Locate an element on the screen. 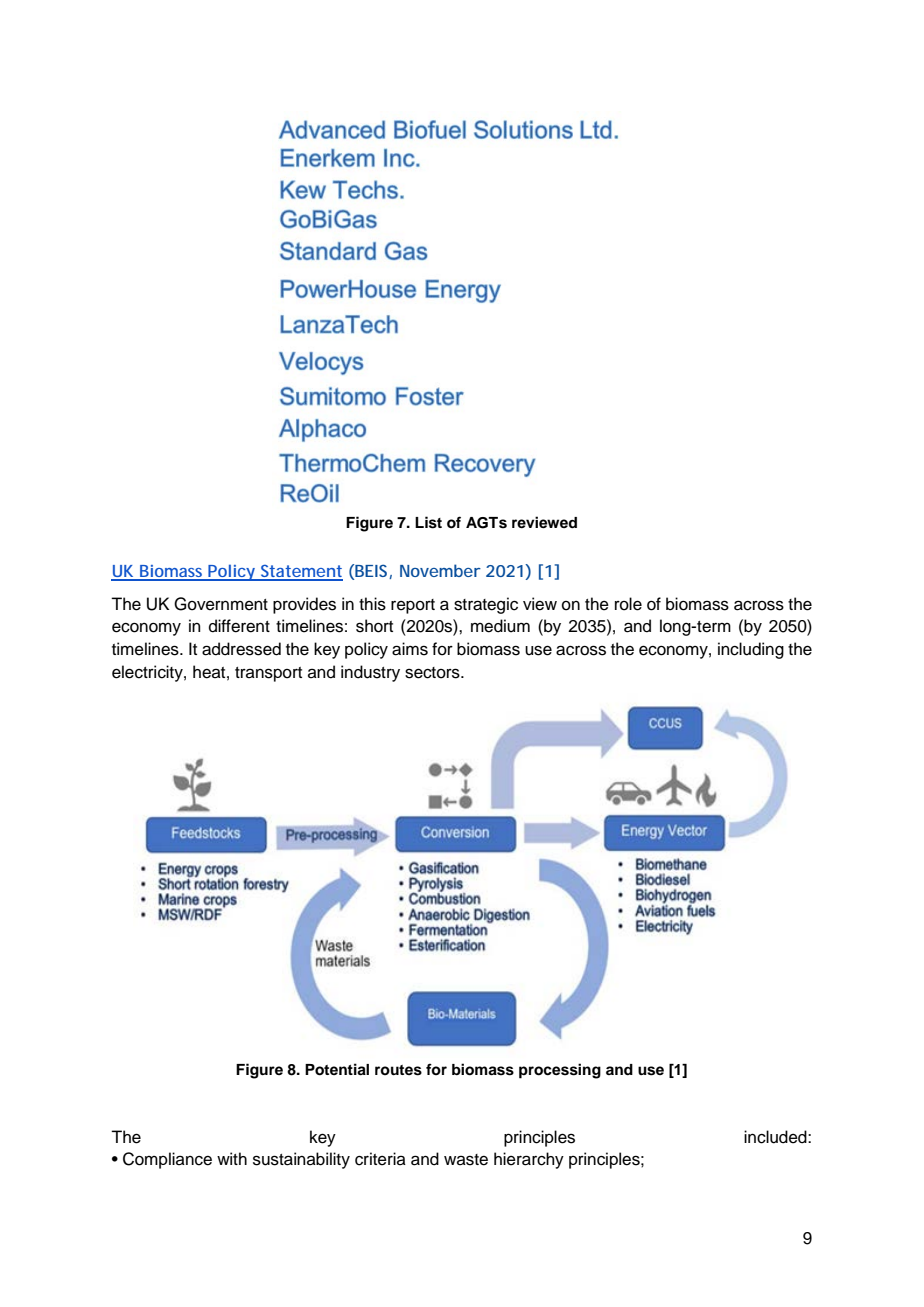 Image resolution: width=924 pixels, height=1307 pixels. Statement is located at coordinates (301, 572).
